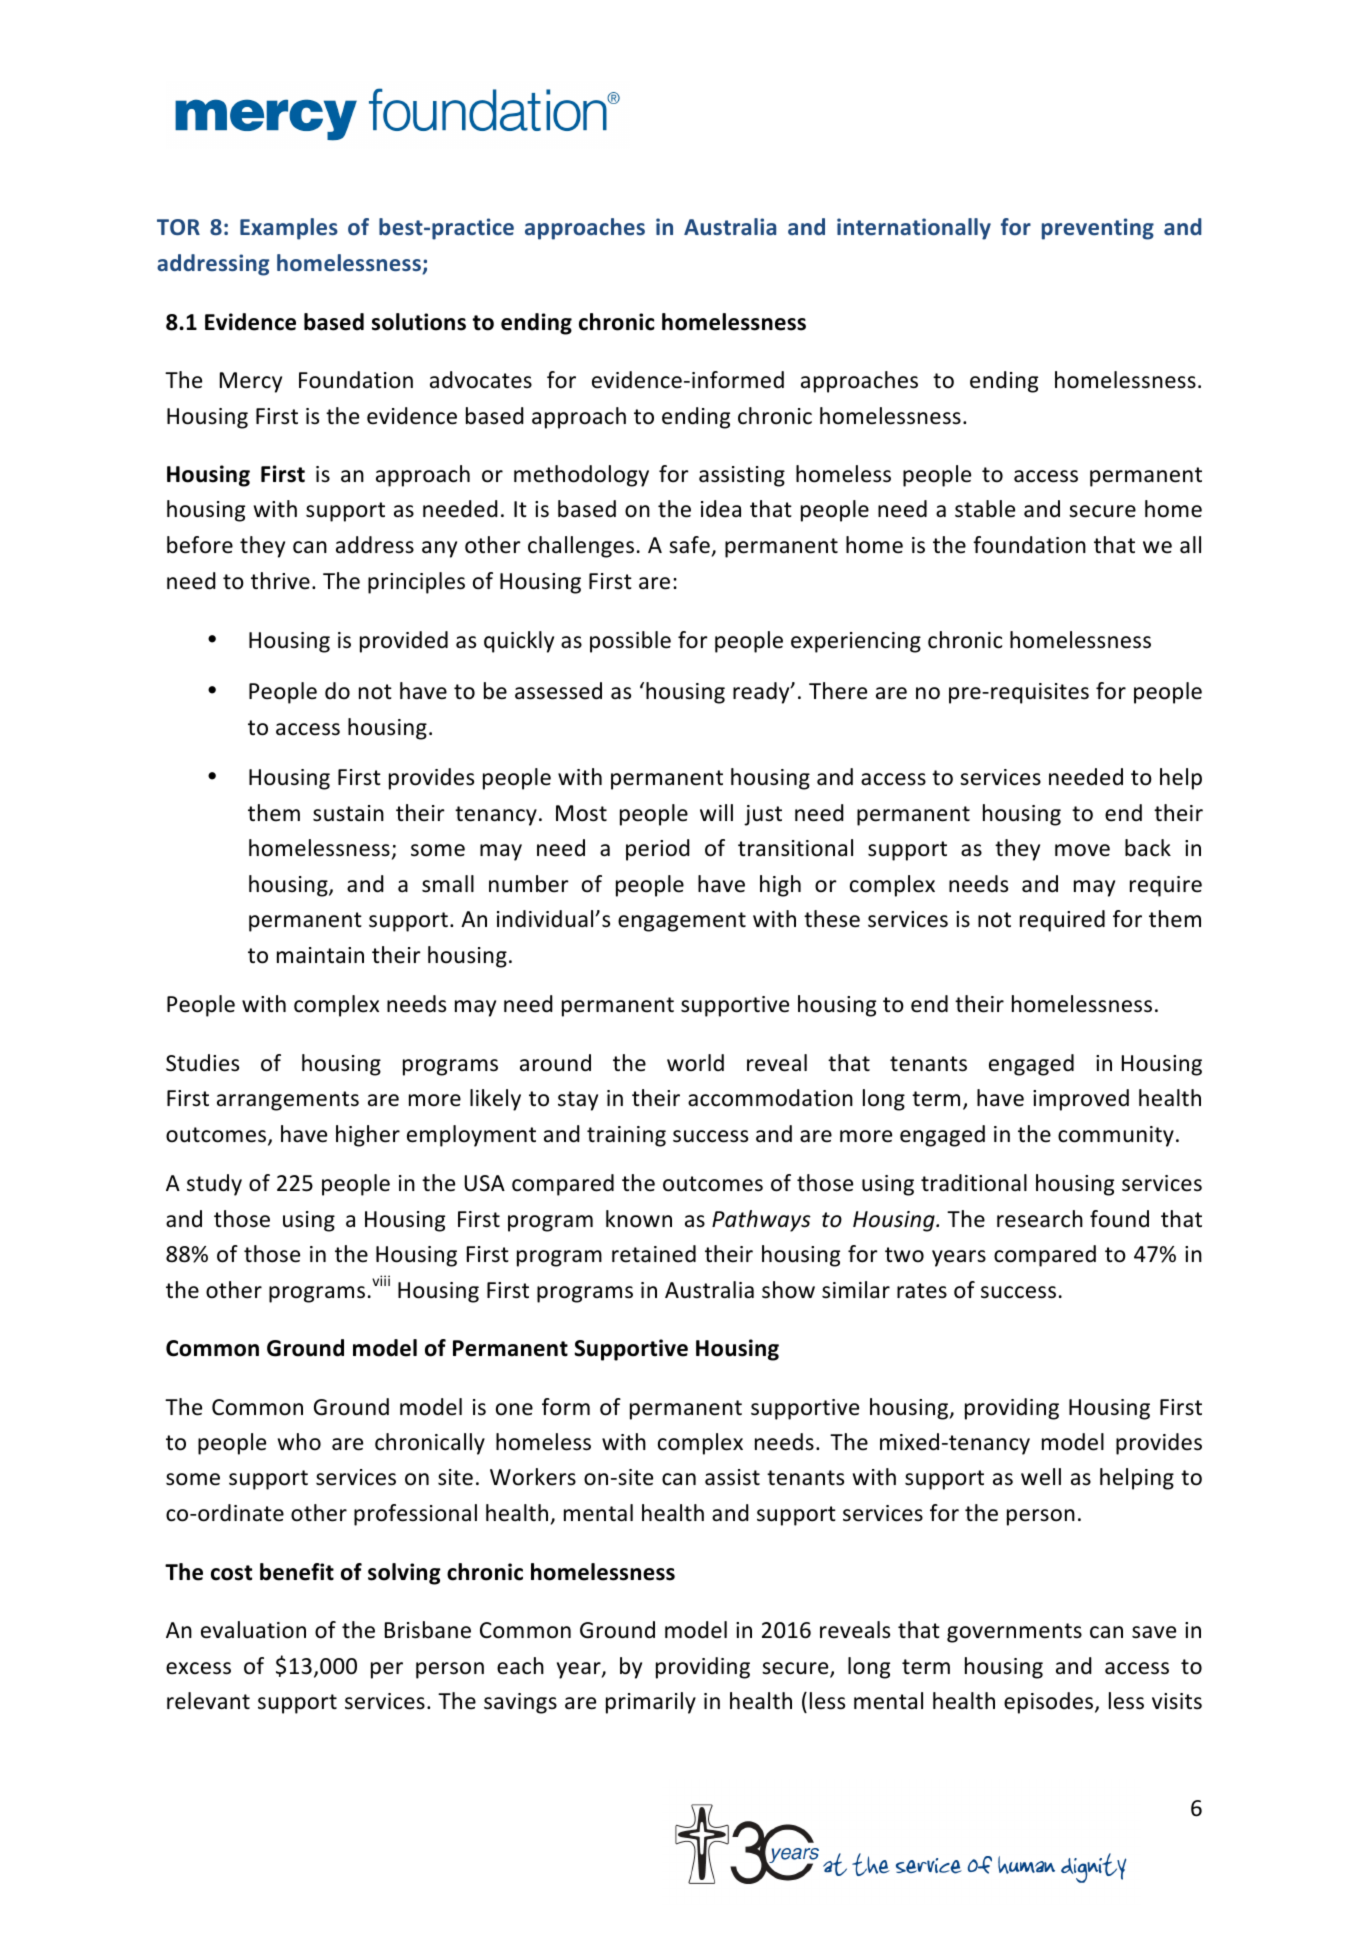  I want to click on internationally, so click(914, 229).
